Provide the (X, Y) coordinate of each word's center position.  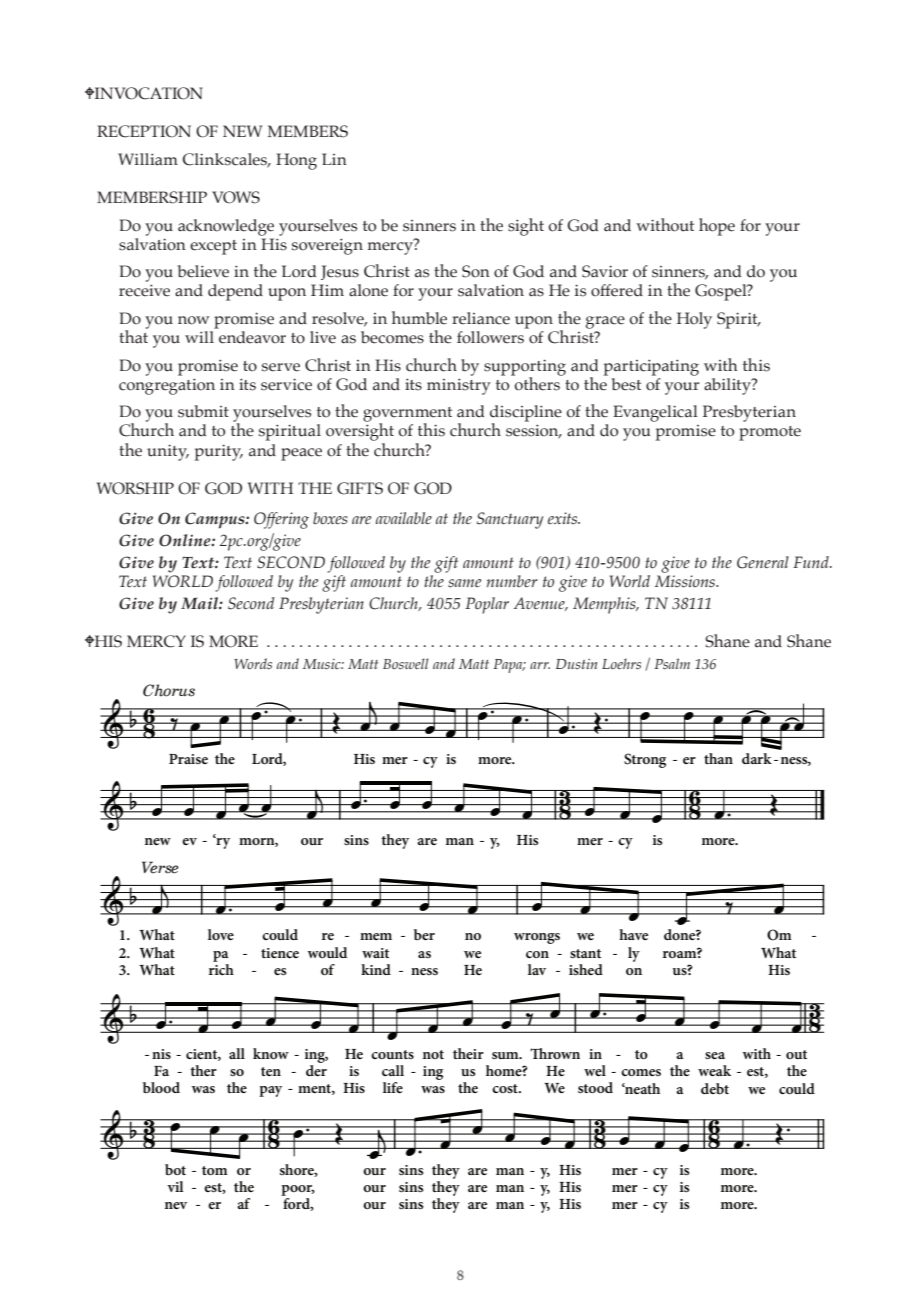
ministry (459, 386)
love (221, 934)
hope (717, 227)
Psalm (672, 663)
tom (215, 1170)
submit (203, 411)
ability (728, 386)
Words (253, 663)
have (633, 934)
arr (540, 665)
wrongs (537, 938)
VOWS (236, 197)
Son (476, 271)
